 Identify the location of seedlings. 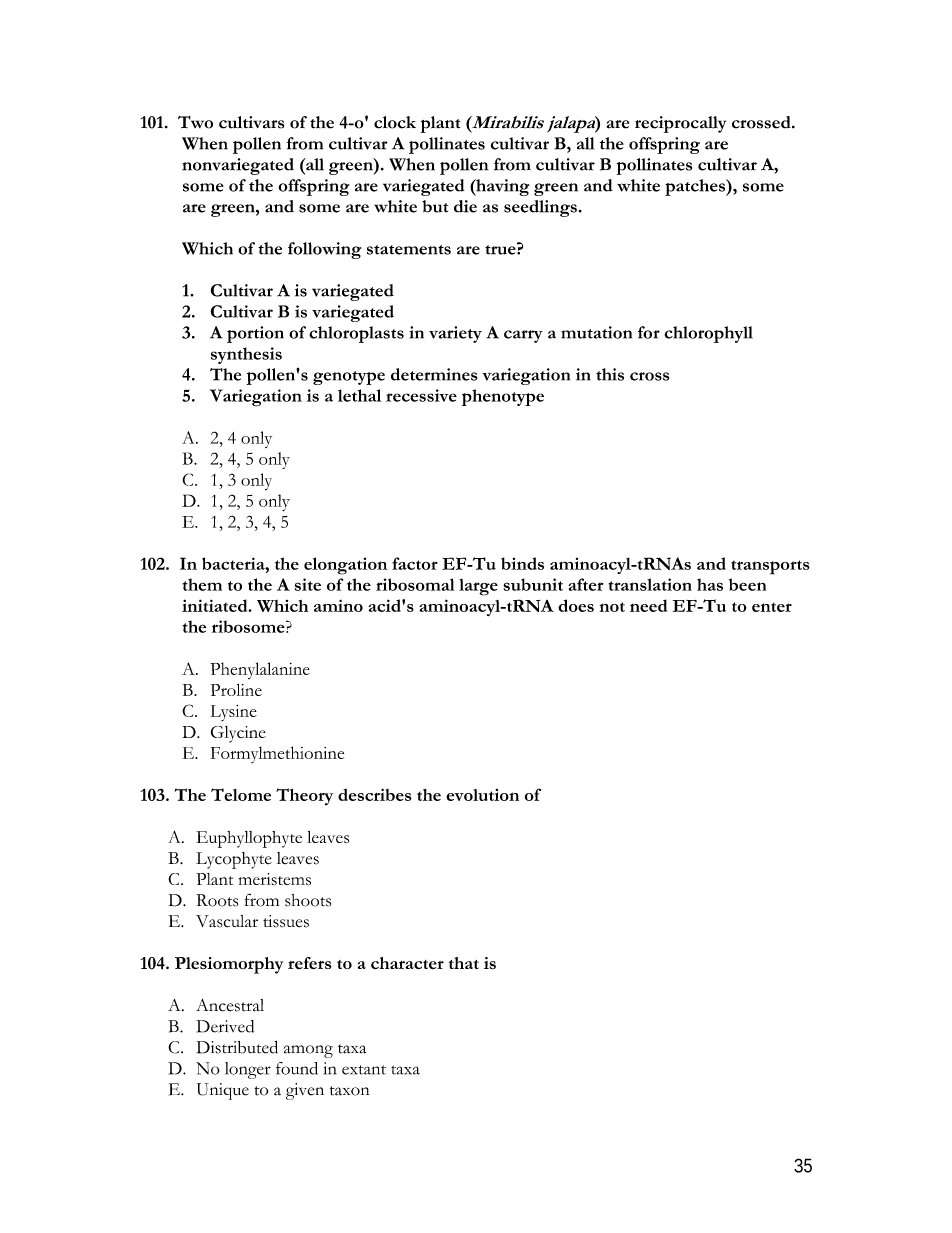
(540, 208).
